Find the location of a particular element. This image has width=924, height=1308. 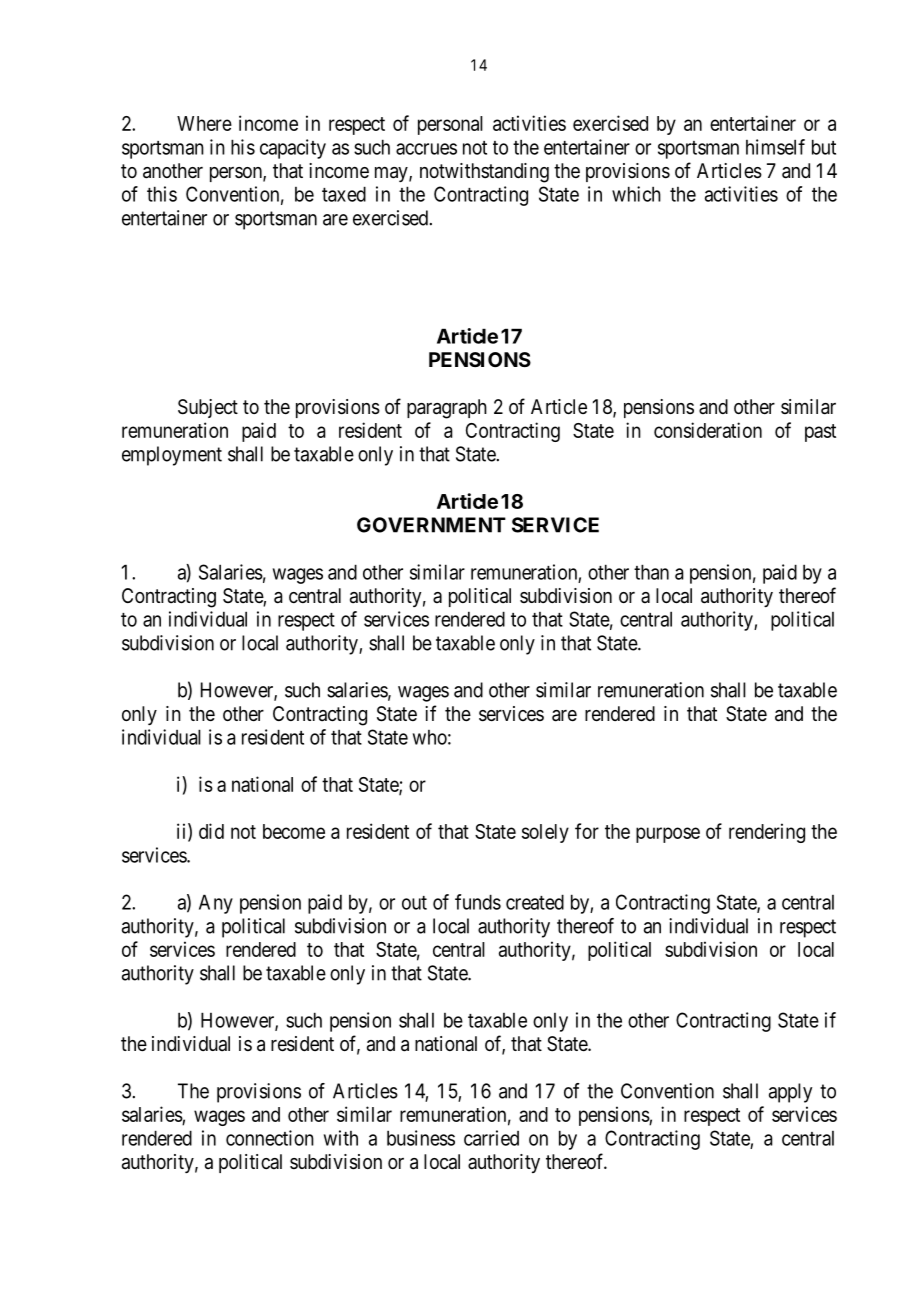

consideration is located at coordinates (708, 430).
